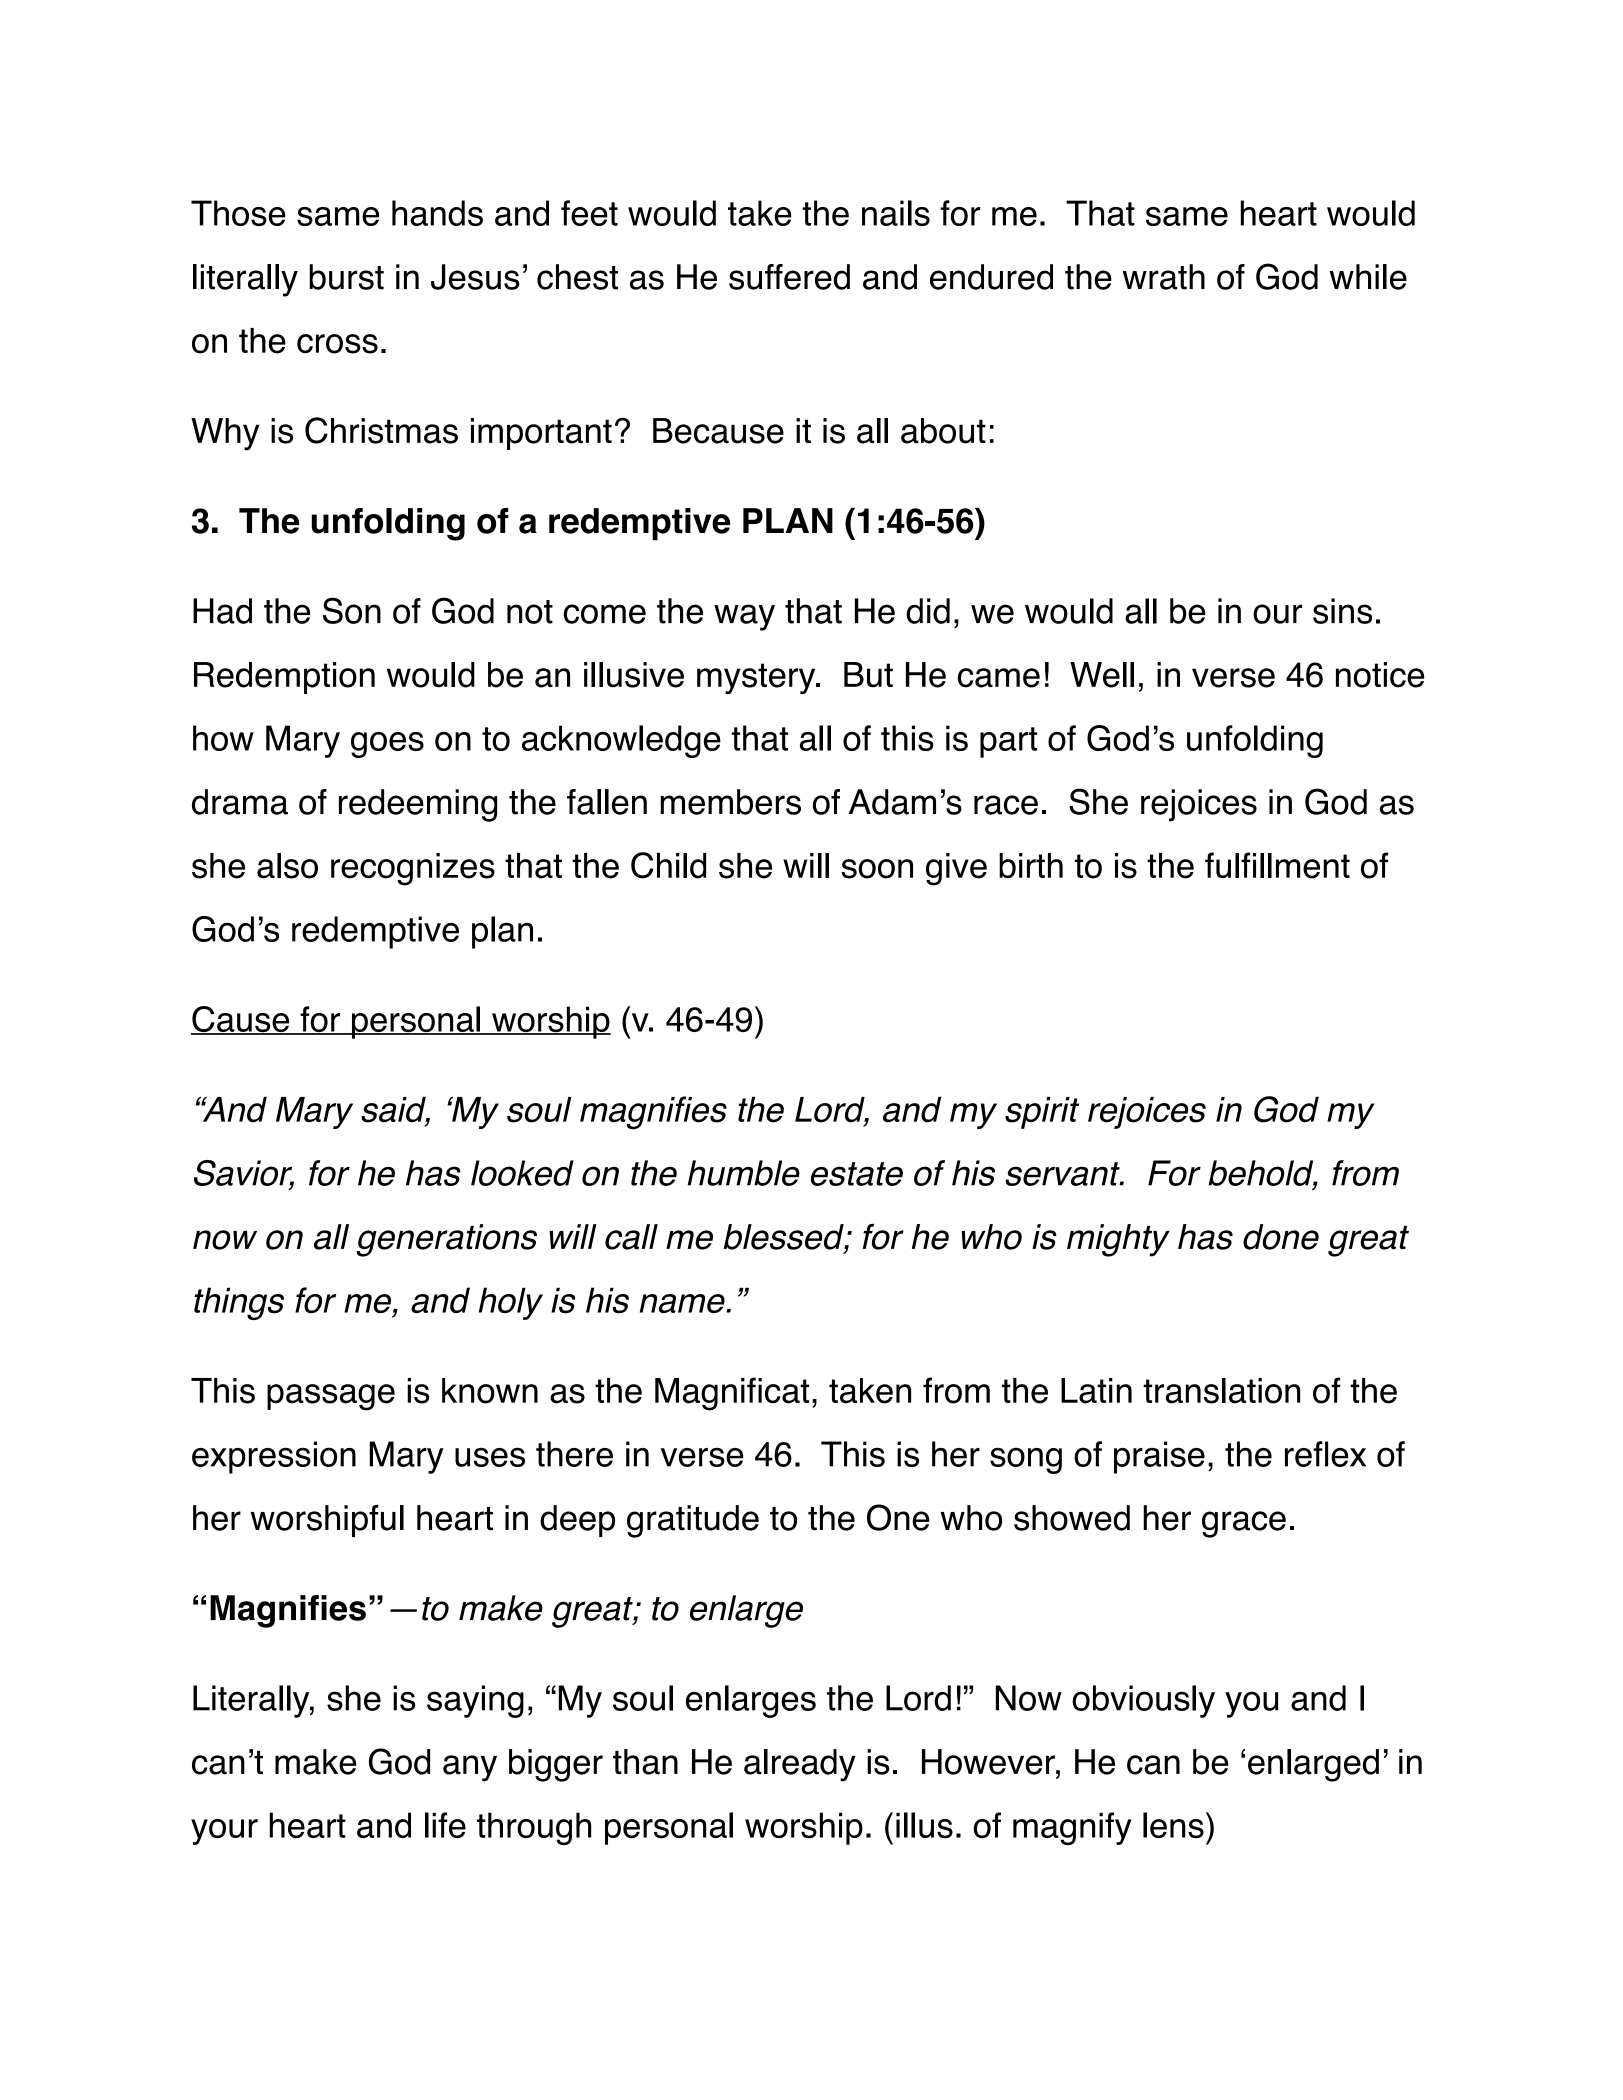  I want to click on already, so click(800, 1765).
